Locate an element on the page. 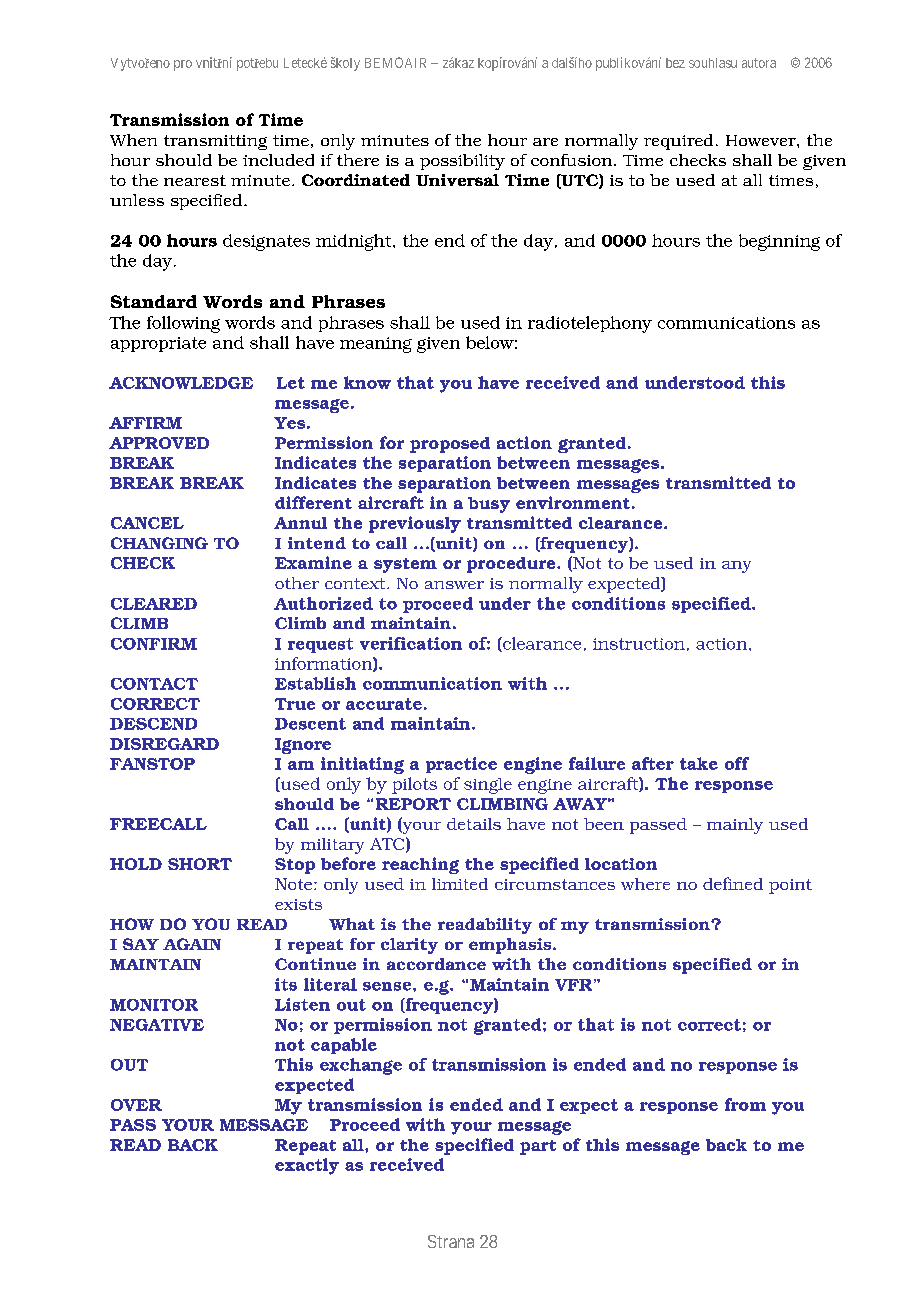 This image has width=924, height=1308. limited is located at coordinates (460, 884).
